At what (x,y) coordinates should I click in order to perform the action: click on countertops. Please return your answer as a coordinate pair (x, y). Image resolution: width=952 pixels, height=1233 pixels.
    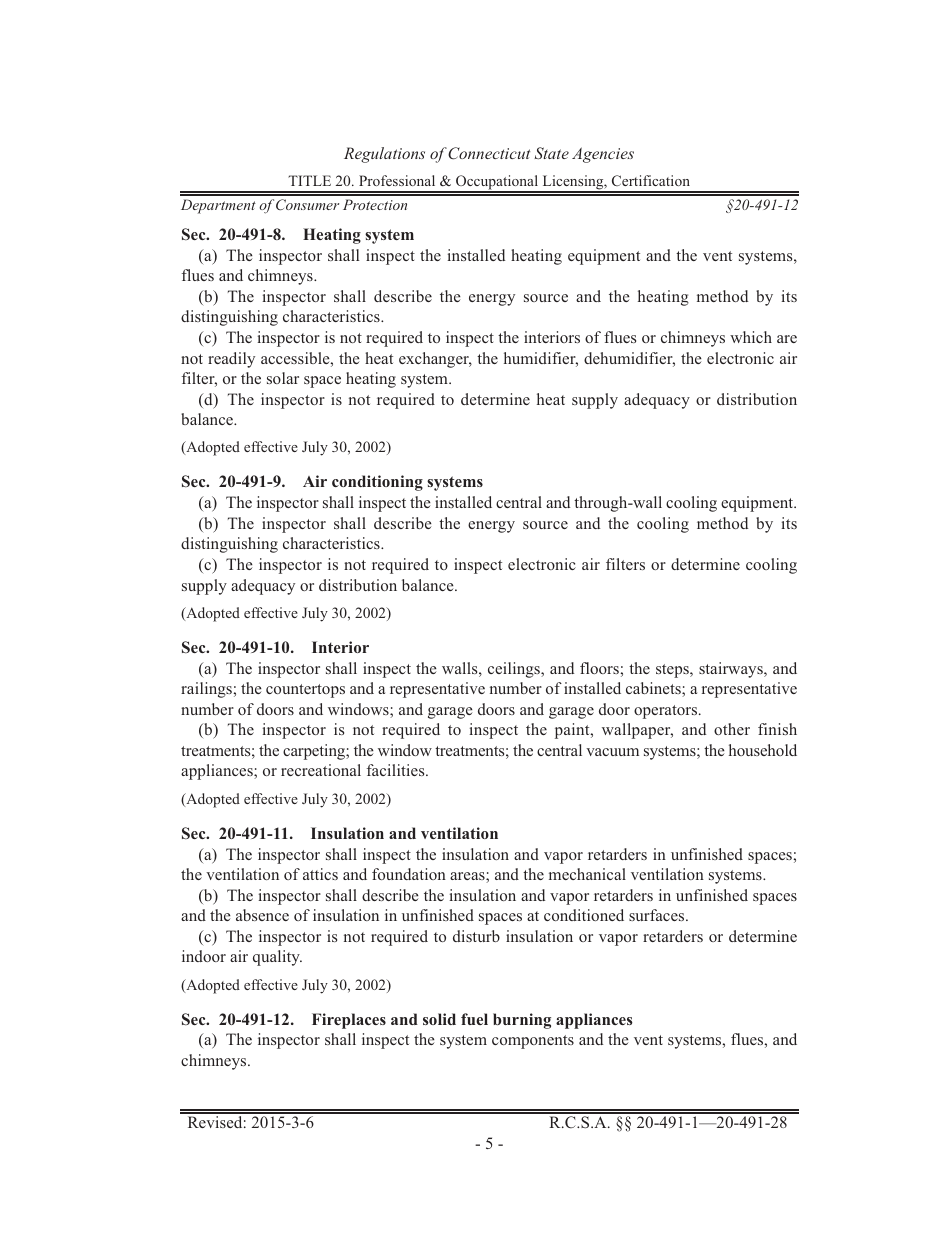
    Looking at the image, I should click on (305, 691).
